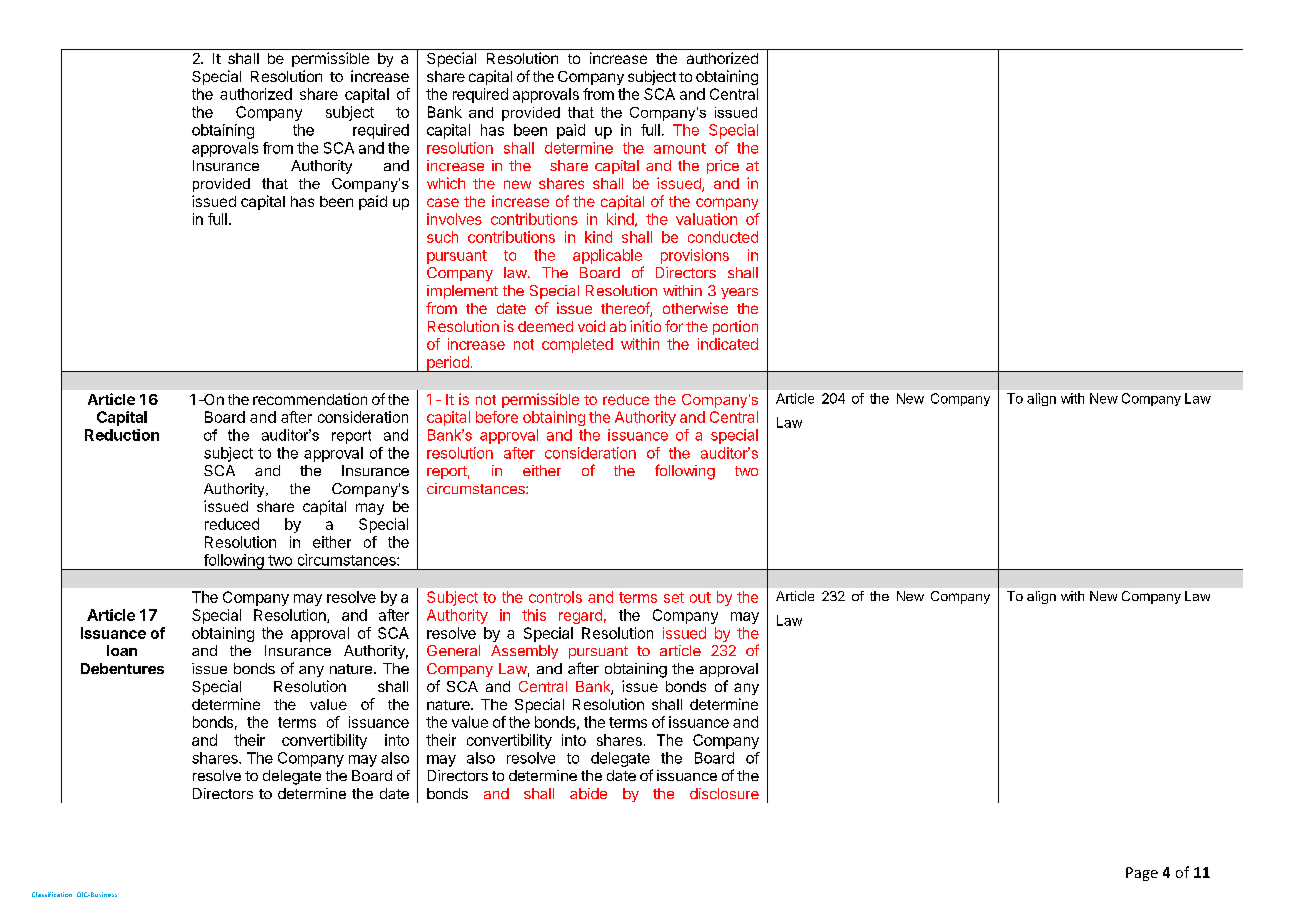 Image resolution: width=1308 pixels, height=924 pixels. What do you see at coordinates (580, 616) in the image?
I see `regard` at bounding box center [580, 616].
